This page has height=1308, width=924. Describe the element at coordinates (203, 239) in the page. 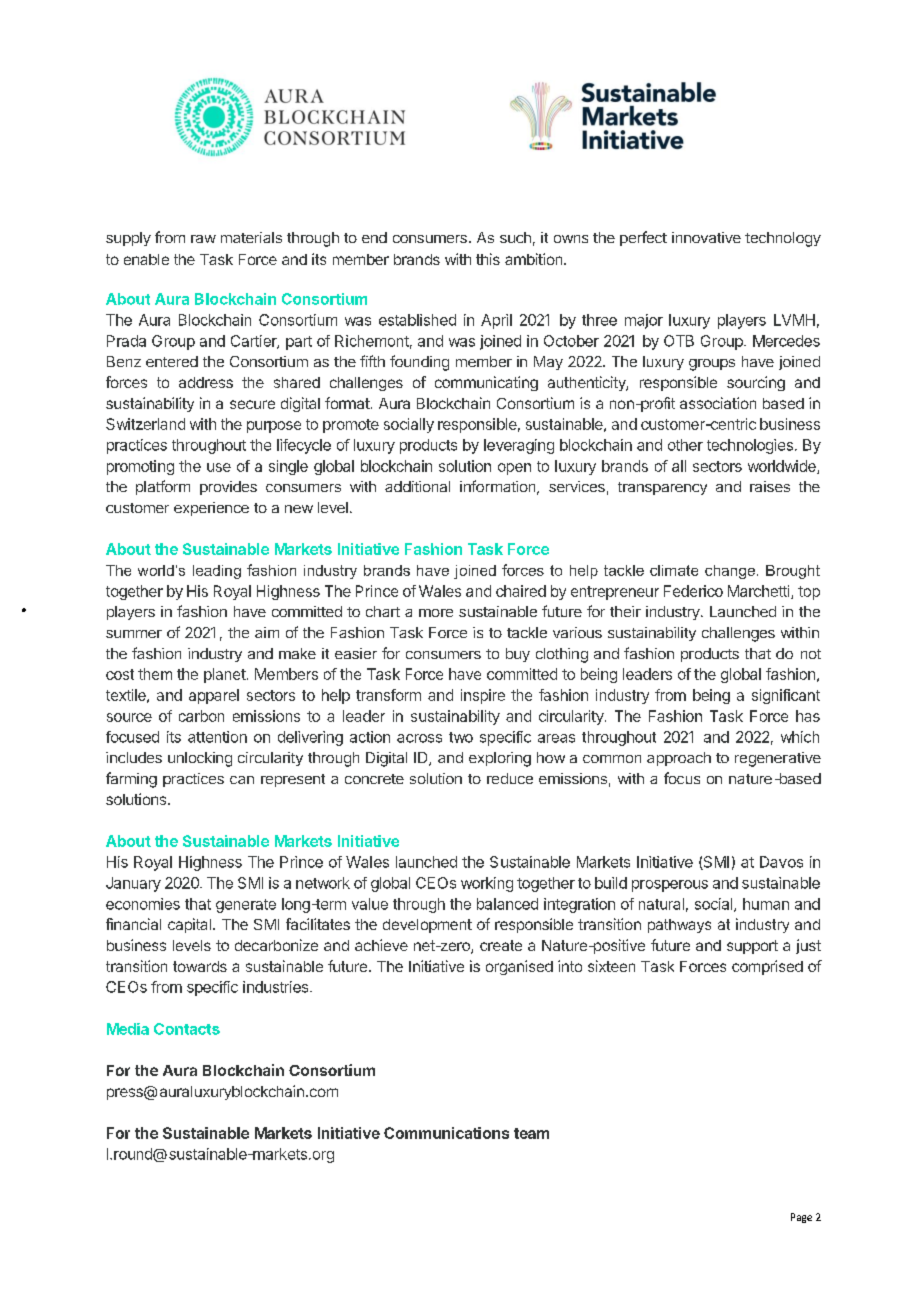

I see `raw` at that location.
